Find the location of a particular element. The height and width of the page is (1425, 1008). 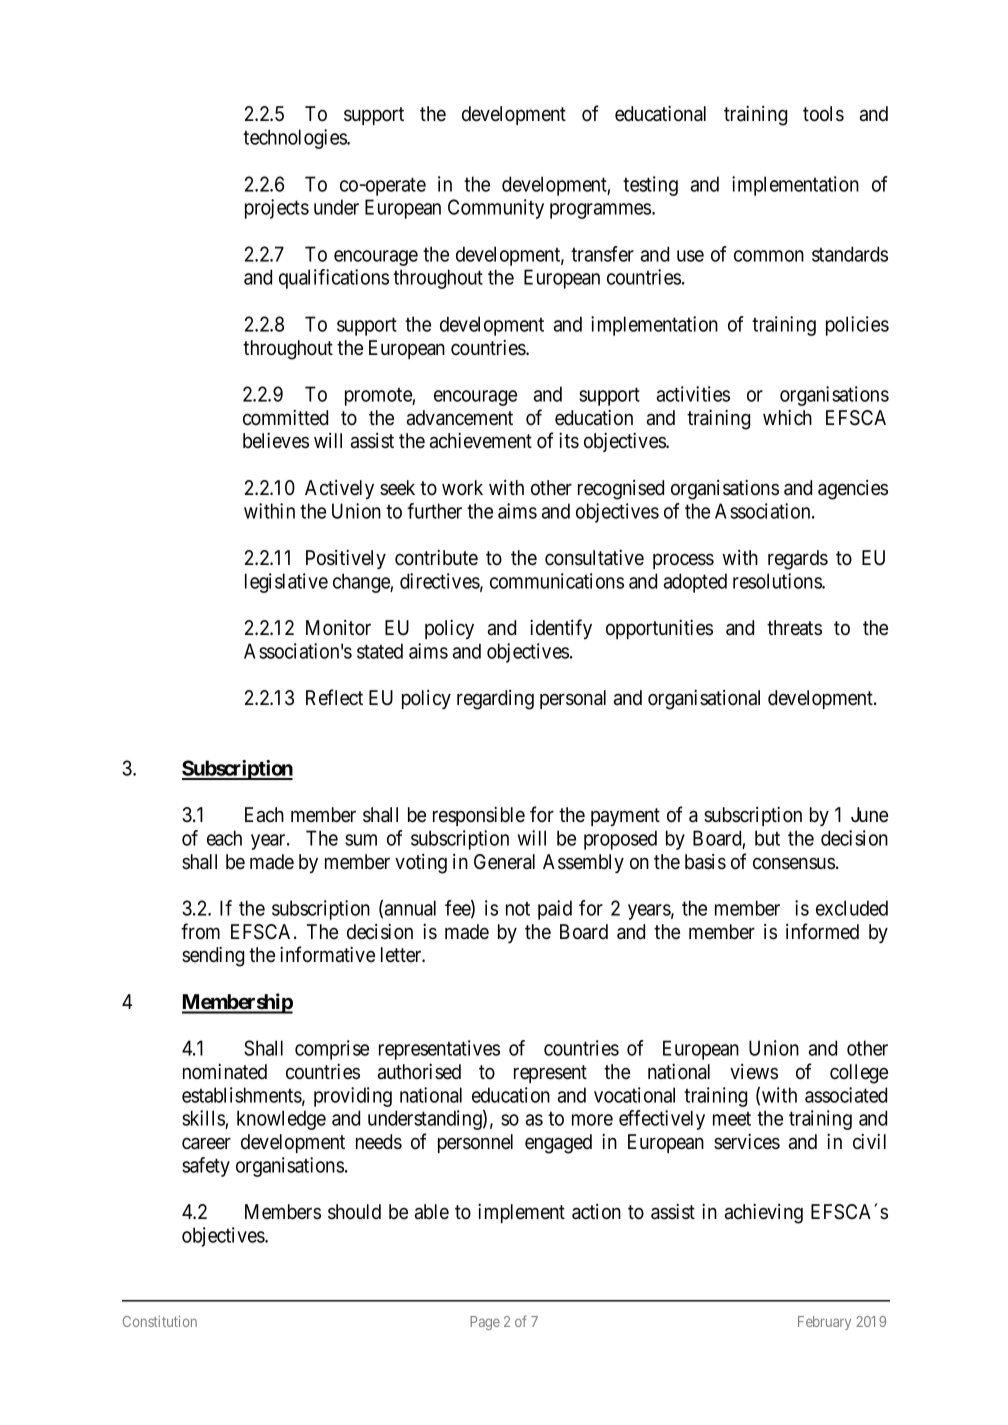

regarding is located at coordinates (495, 700).
